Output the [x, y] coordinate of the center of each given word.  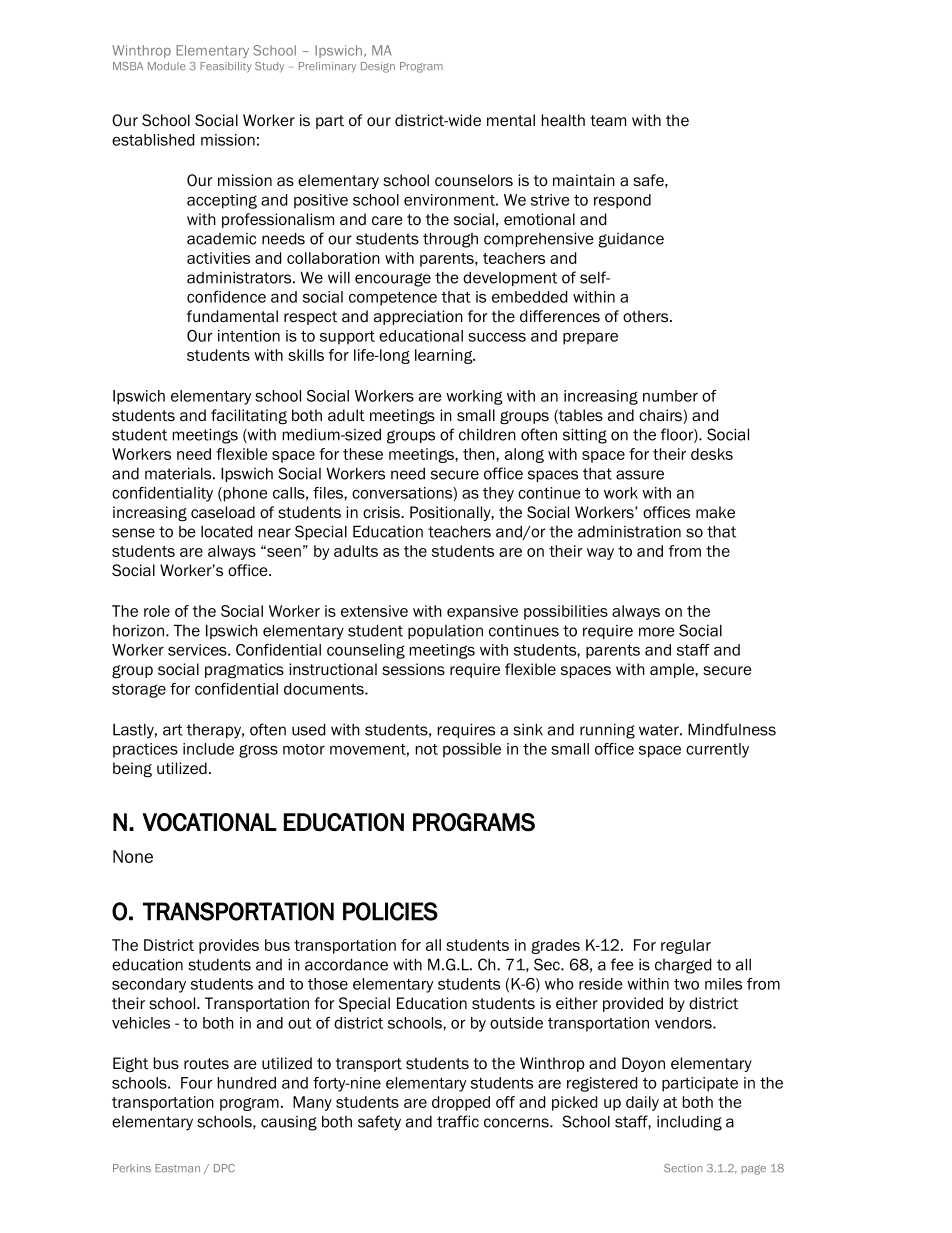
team [608, 121]
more [657, 632]
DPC [224, 1168]
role [157, 611]
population [445, 632]
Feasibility [226, 67]
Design [378, 67]
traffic [458, 1121]
